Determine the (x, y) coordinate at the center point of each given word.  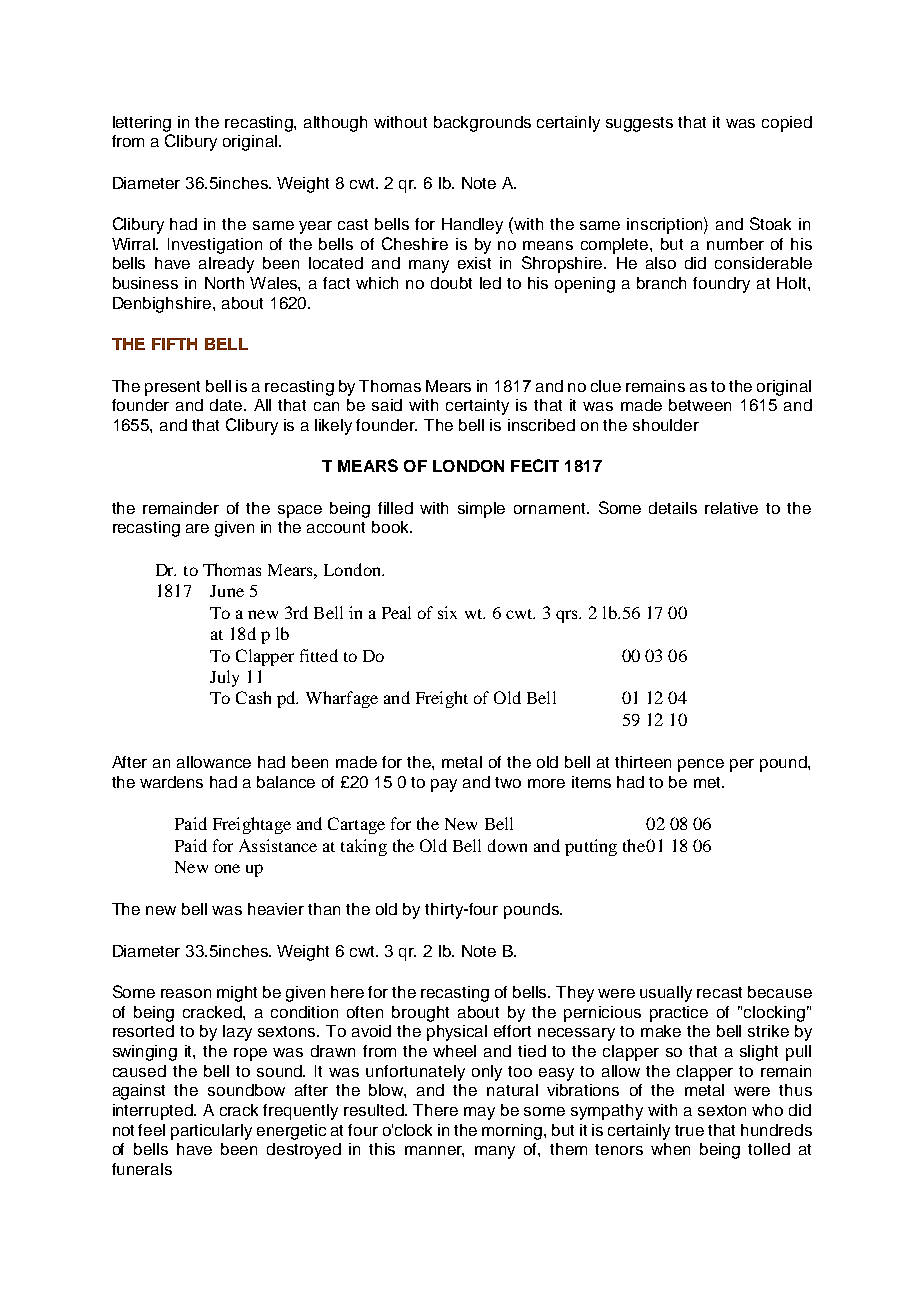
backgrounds (482, 124)
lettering (142, 124)
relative (731, 508)
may (479, 1113)
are (197, 528)
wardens (171, 782)
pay (444, 785)
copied (787, 124)
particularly (211, 1132)
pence (701, 765)
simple (481, 510)
